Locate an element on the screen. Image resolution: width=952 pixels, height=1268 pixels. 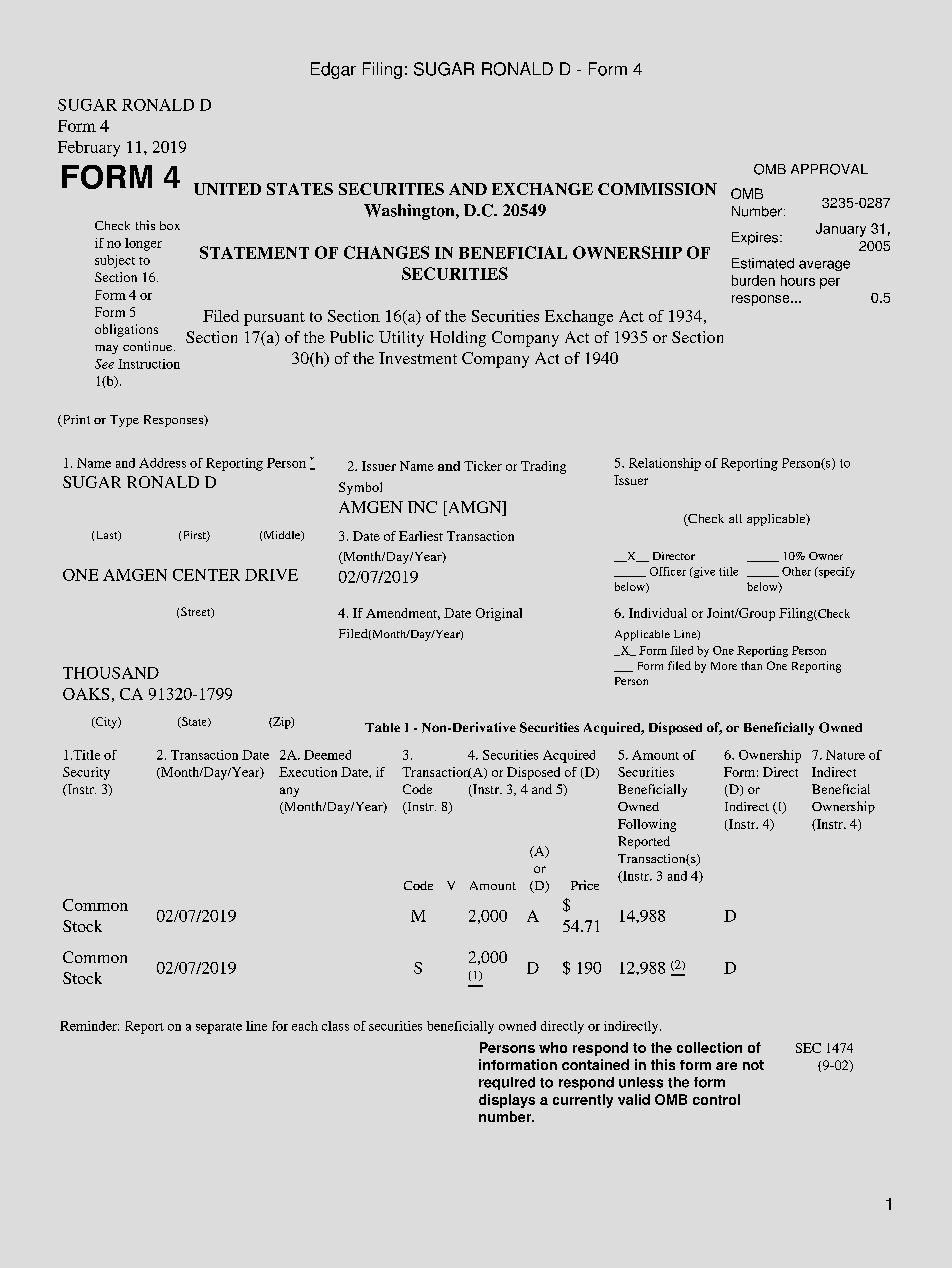
February is located at coordinates (89, 149).
